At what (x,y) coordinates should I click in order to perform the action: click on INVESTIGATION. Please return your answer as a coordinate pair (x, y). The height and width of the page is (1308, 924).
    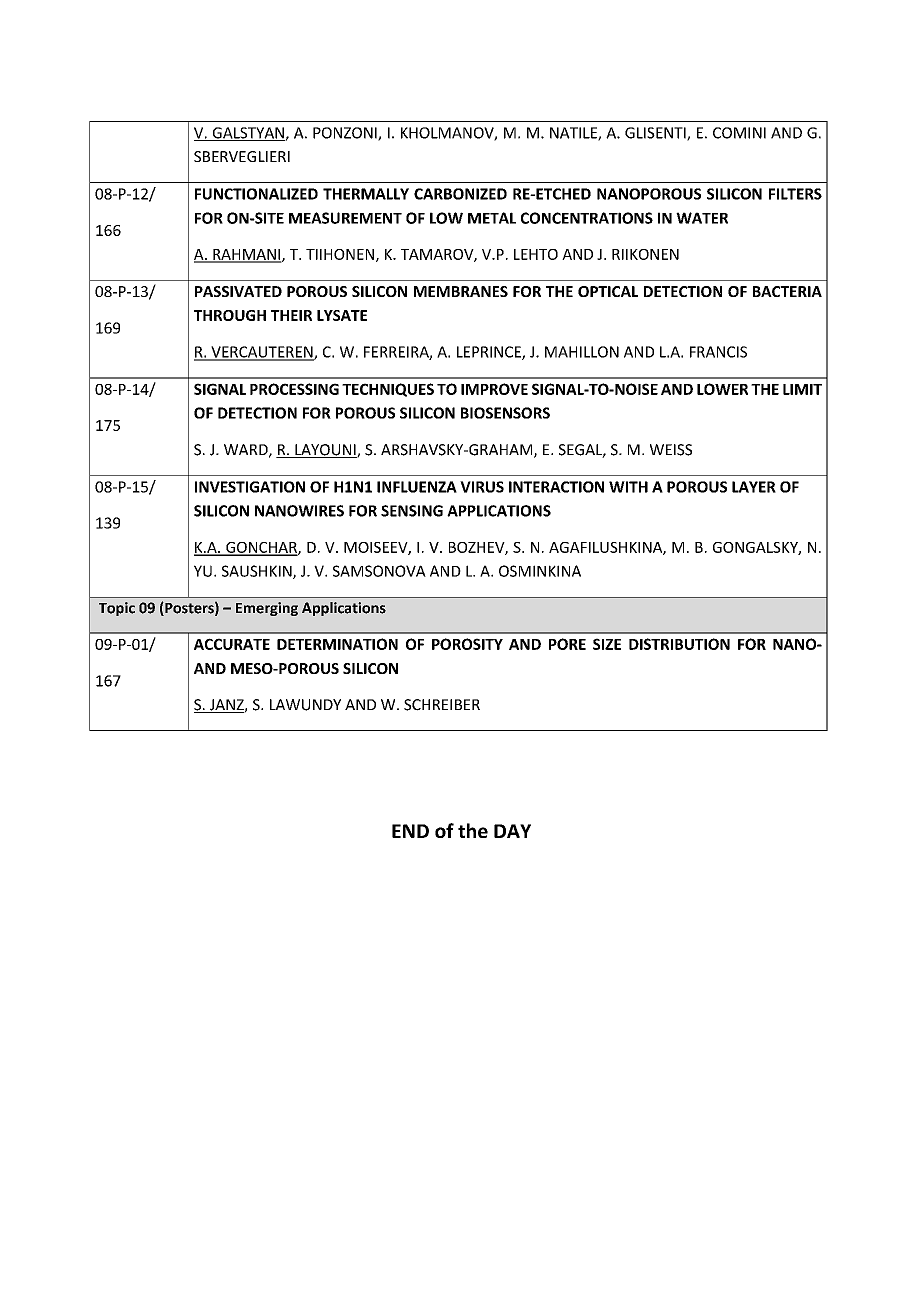
    Looking at the image, I should click on (250, 487).
